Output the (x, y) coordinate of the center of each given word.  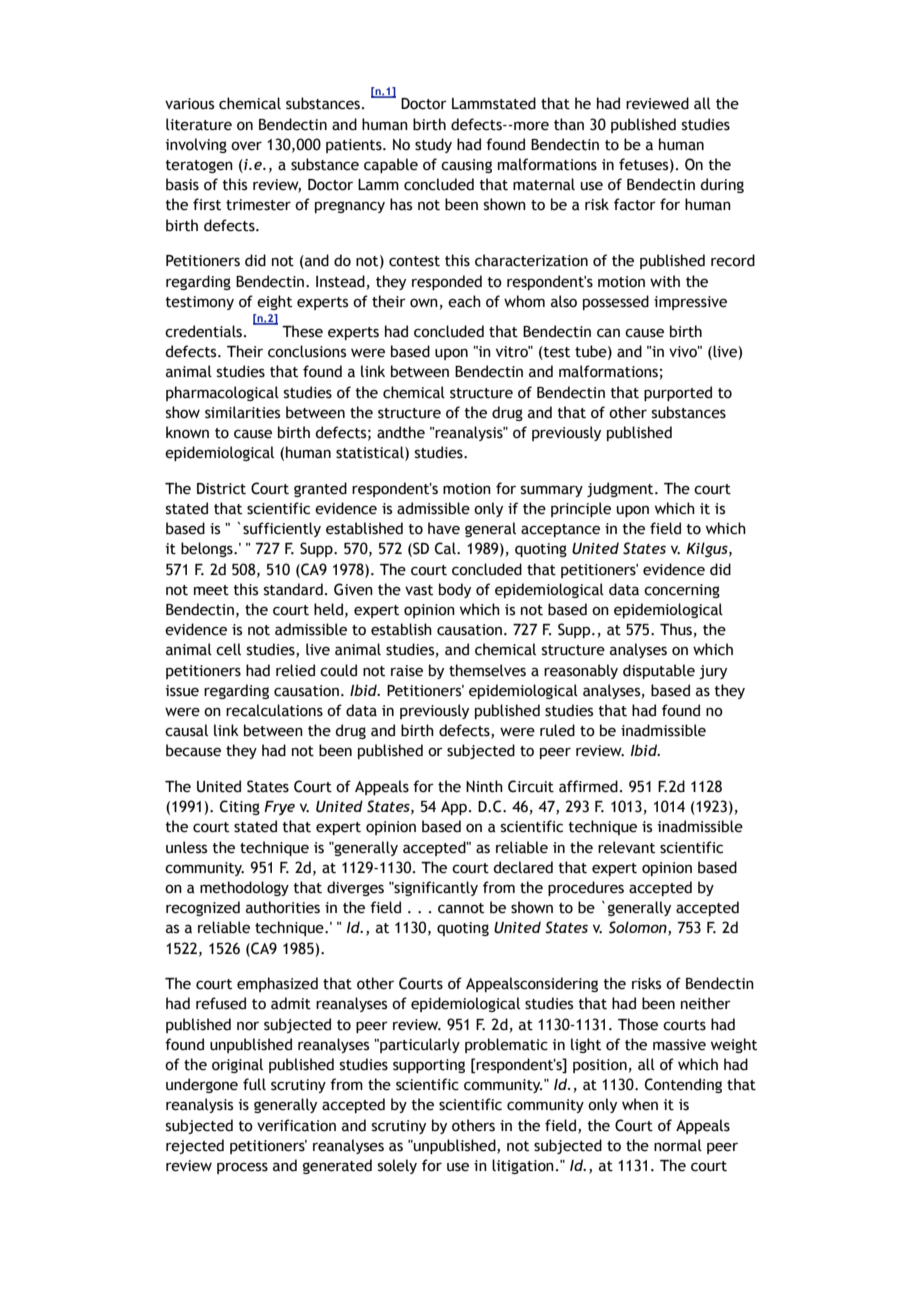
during (722, 185)
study (433, 145)
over (246, 146)
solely (397, 1166)
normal (678, 1145)
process (242, 1168)
